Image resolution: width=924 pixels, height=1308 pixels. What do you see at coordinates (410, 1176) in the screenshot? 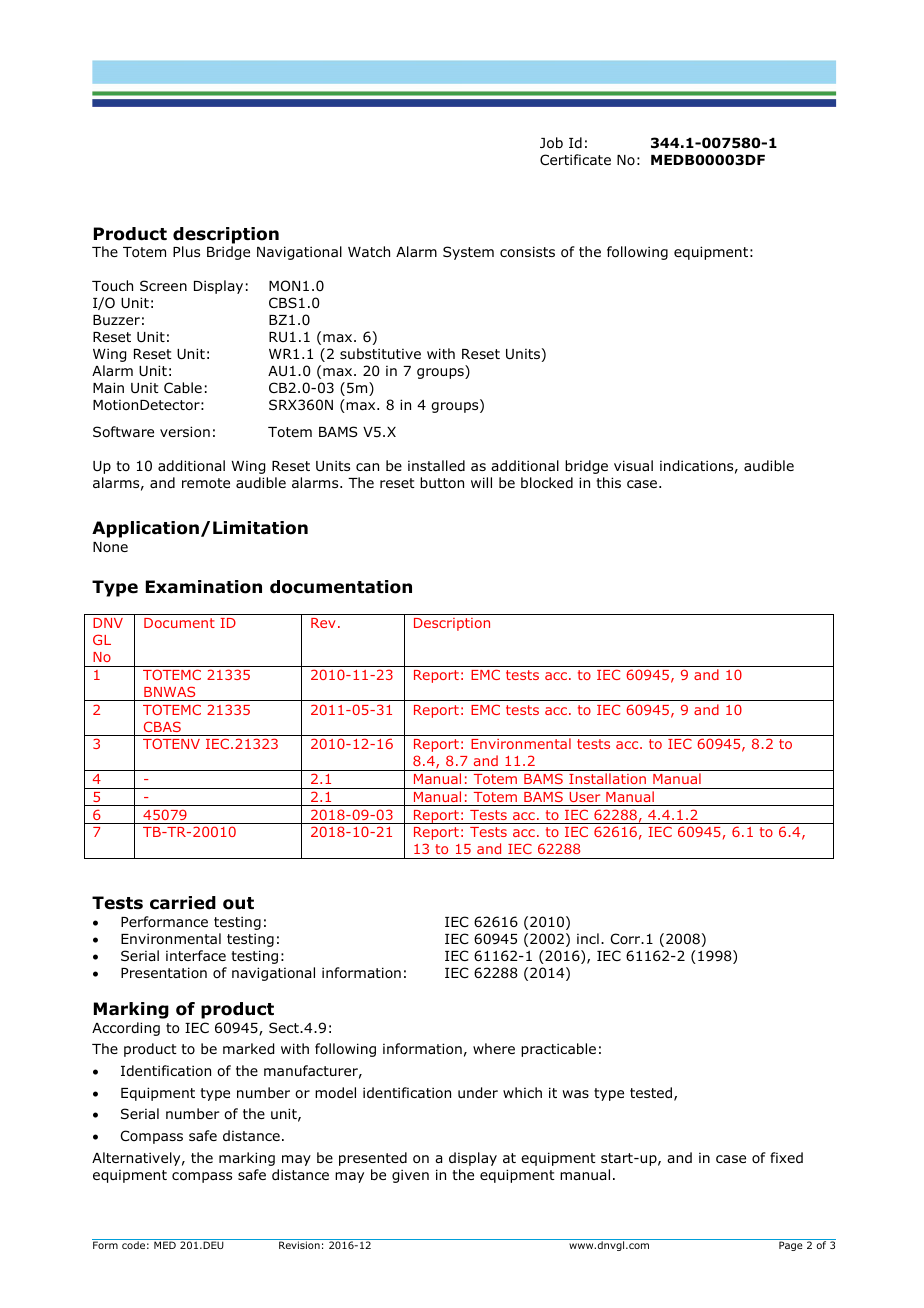
I see `given` at bounding box center [410, 1176].
